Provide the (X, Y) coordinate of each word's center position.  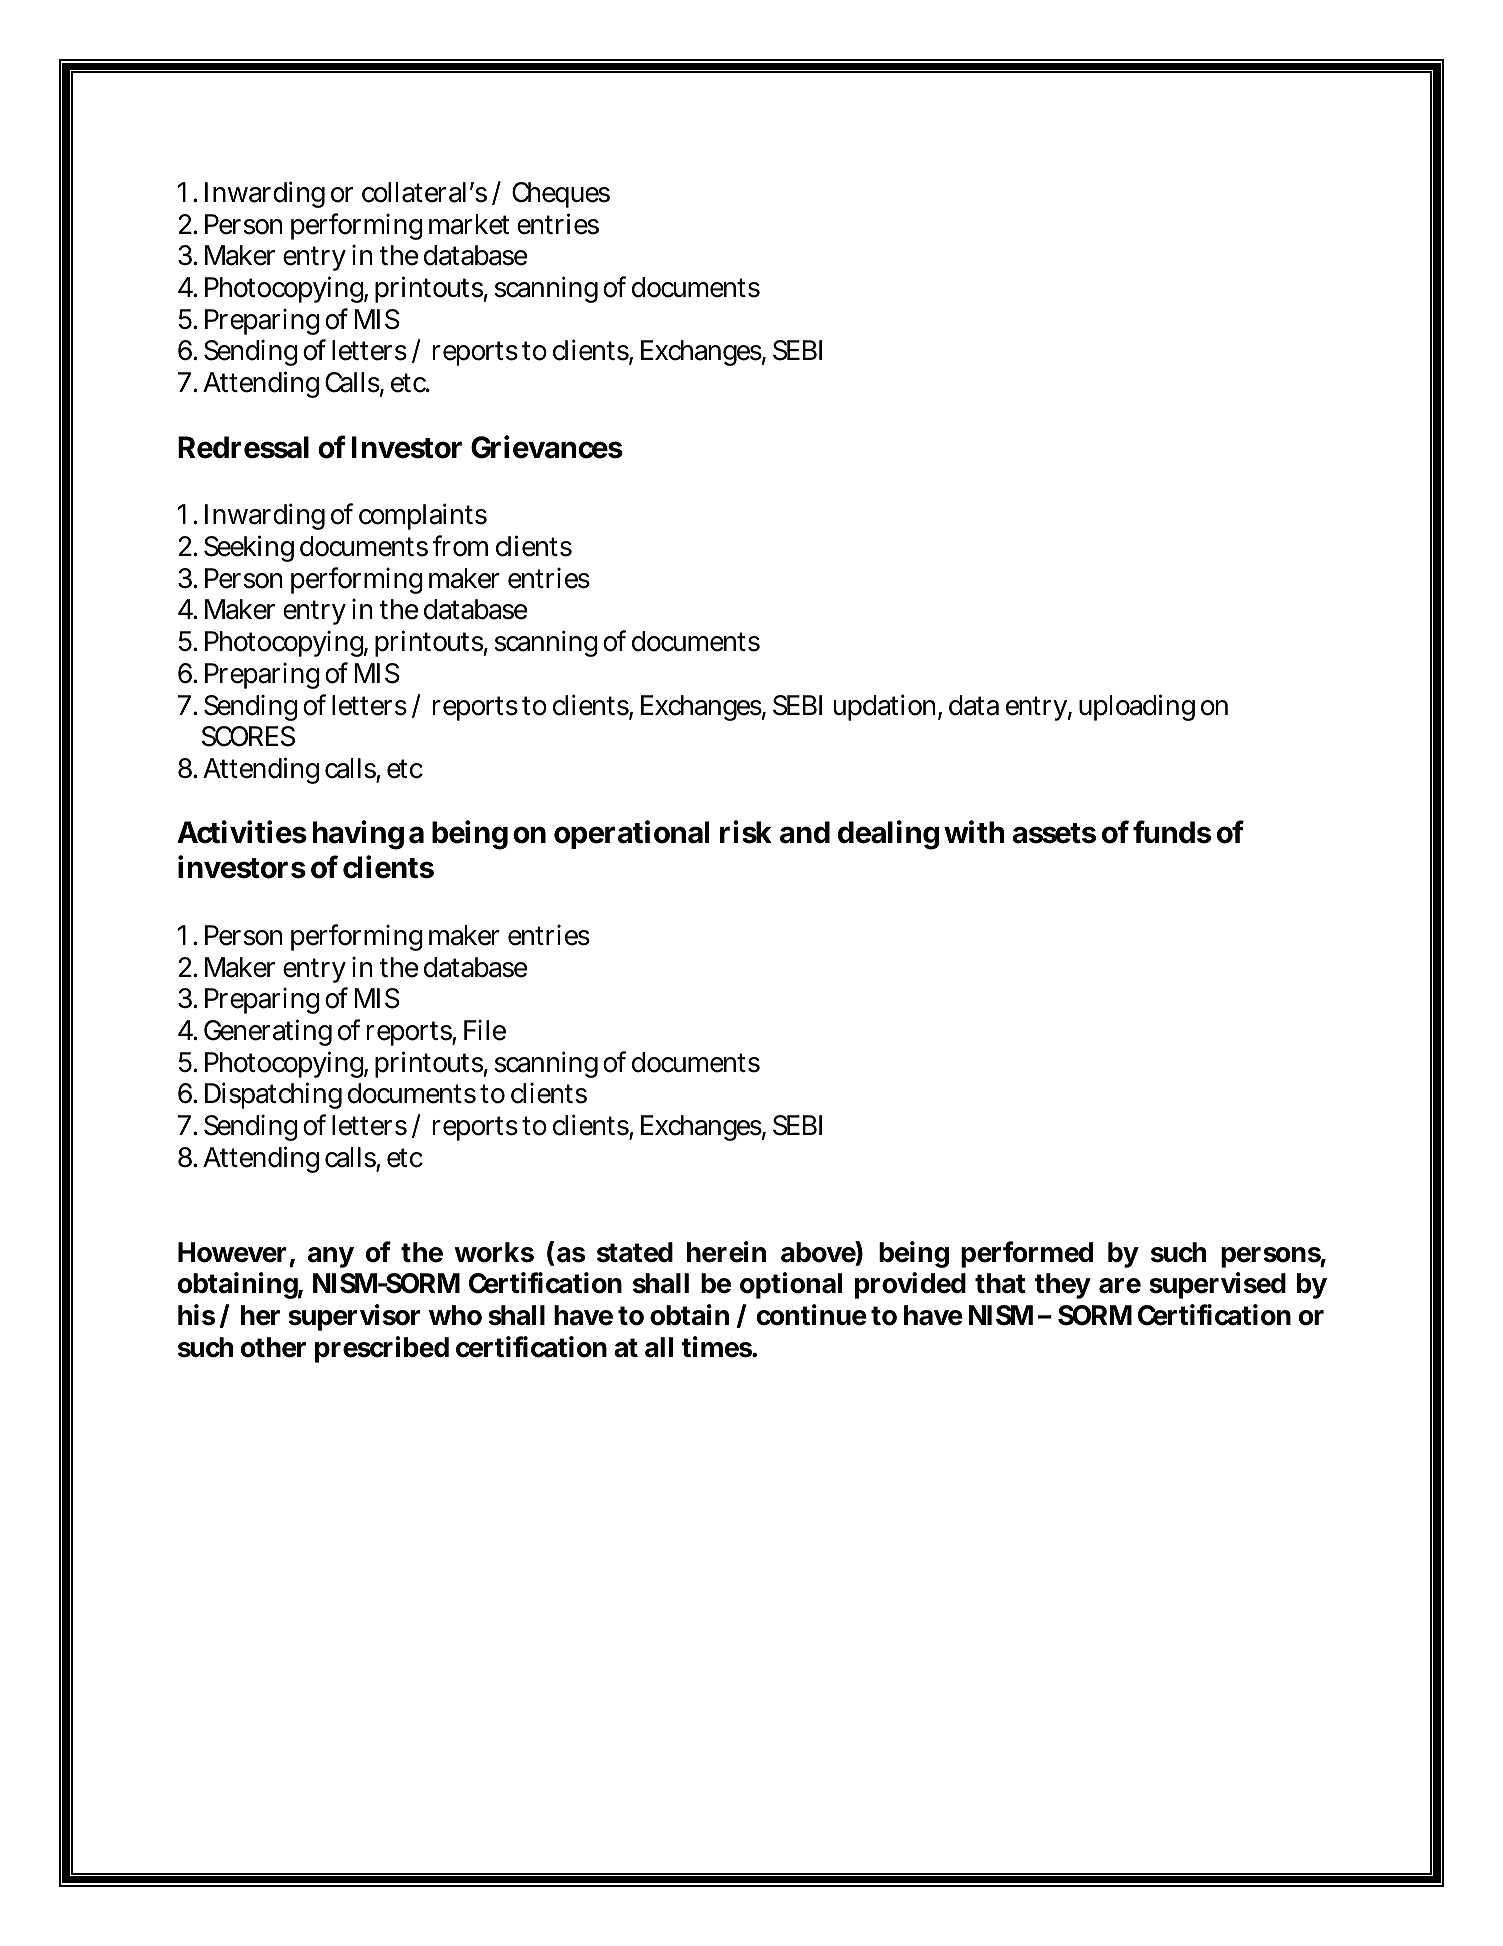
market (469, 224)
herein (726, 1252)
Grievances (547, 447)
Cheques (561, 195)
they (1063, 1286)
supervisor (354, 1317)
